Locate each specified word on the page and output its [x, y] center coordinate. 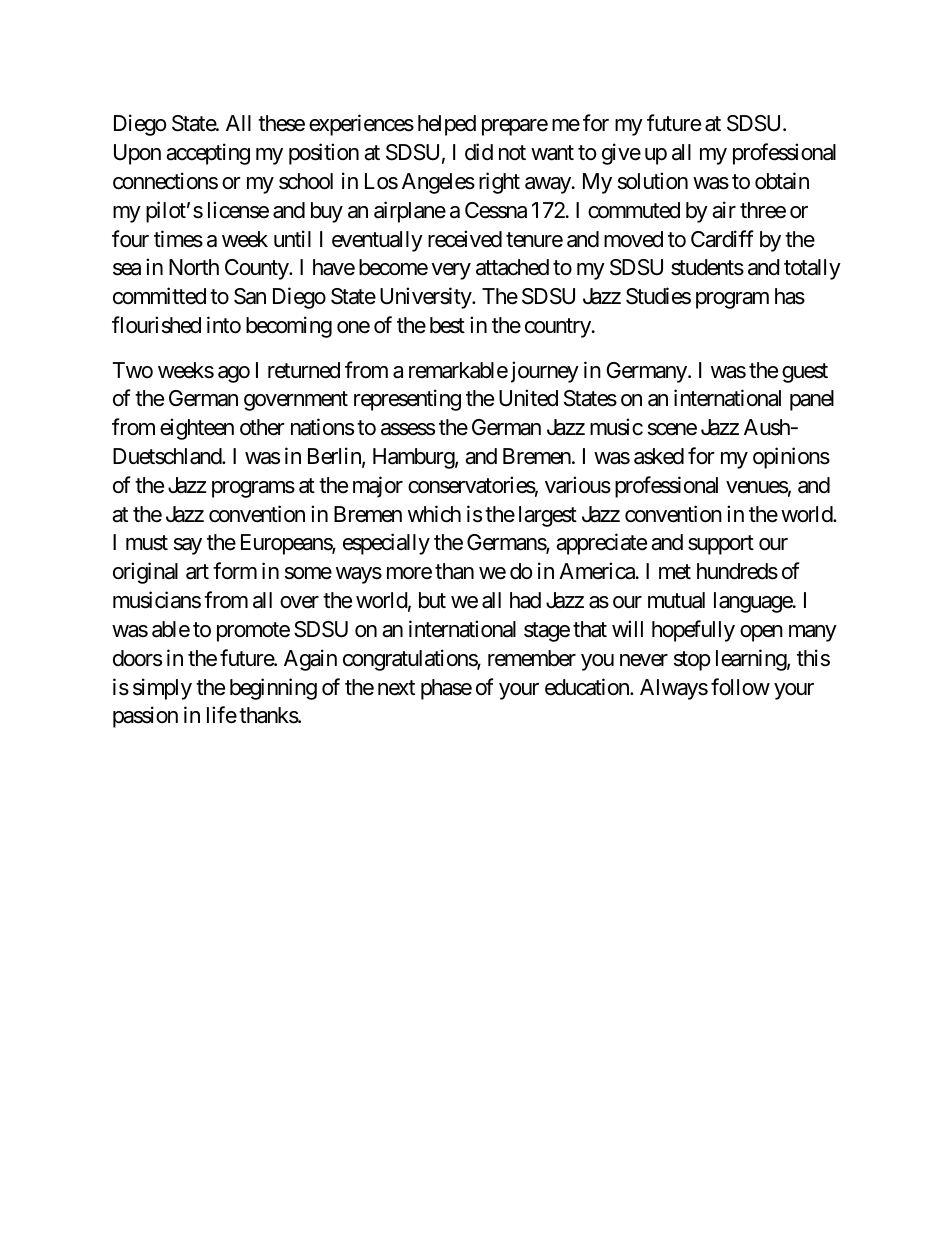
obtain [782, 181]
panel [812, 400]
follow [740, 686]
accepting [208, 154]
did [479, 152]
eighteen [197, 429]
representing [407, 400]
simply [162, 689]
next [396, 688]
